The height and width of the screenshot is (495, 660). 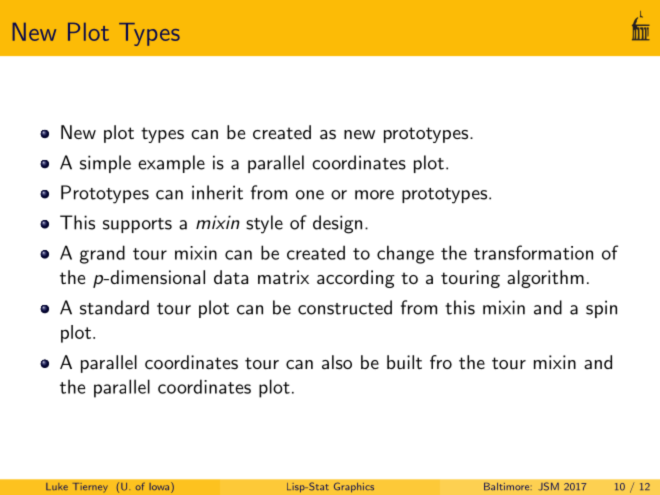 I want to click on one, so click(x=310, y=195).
